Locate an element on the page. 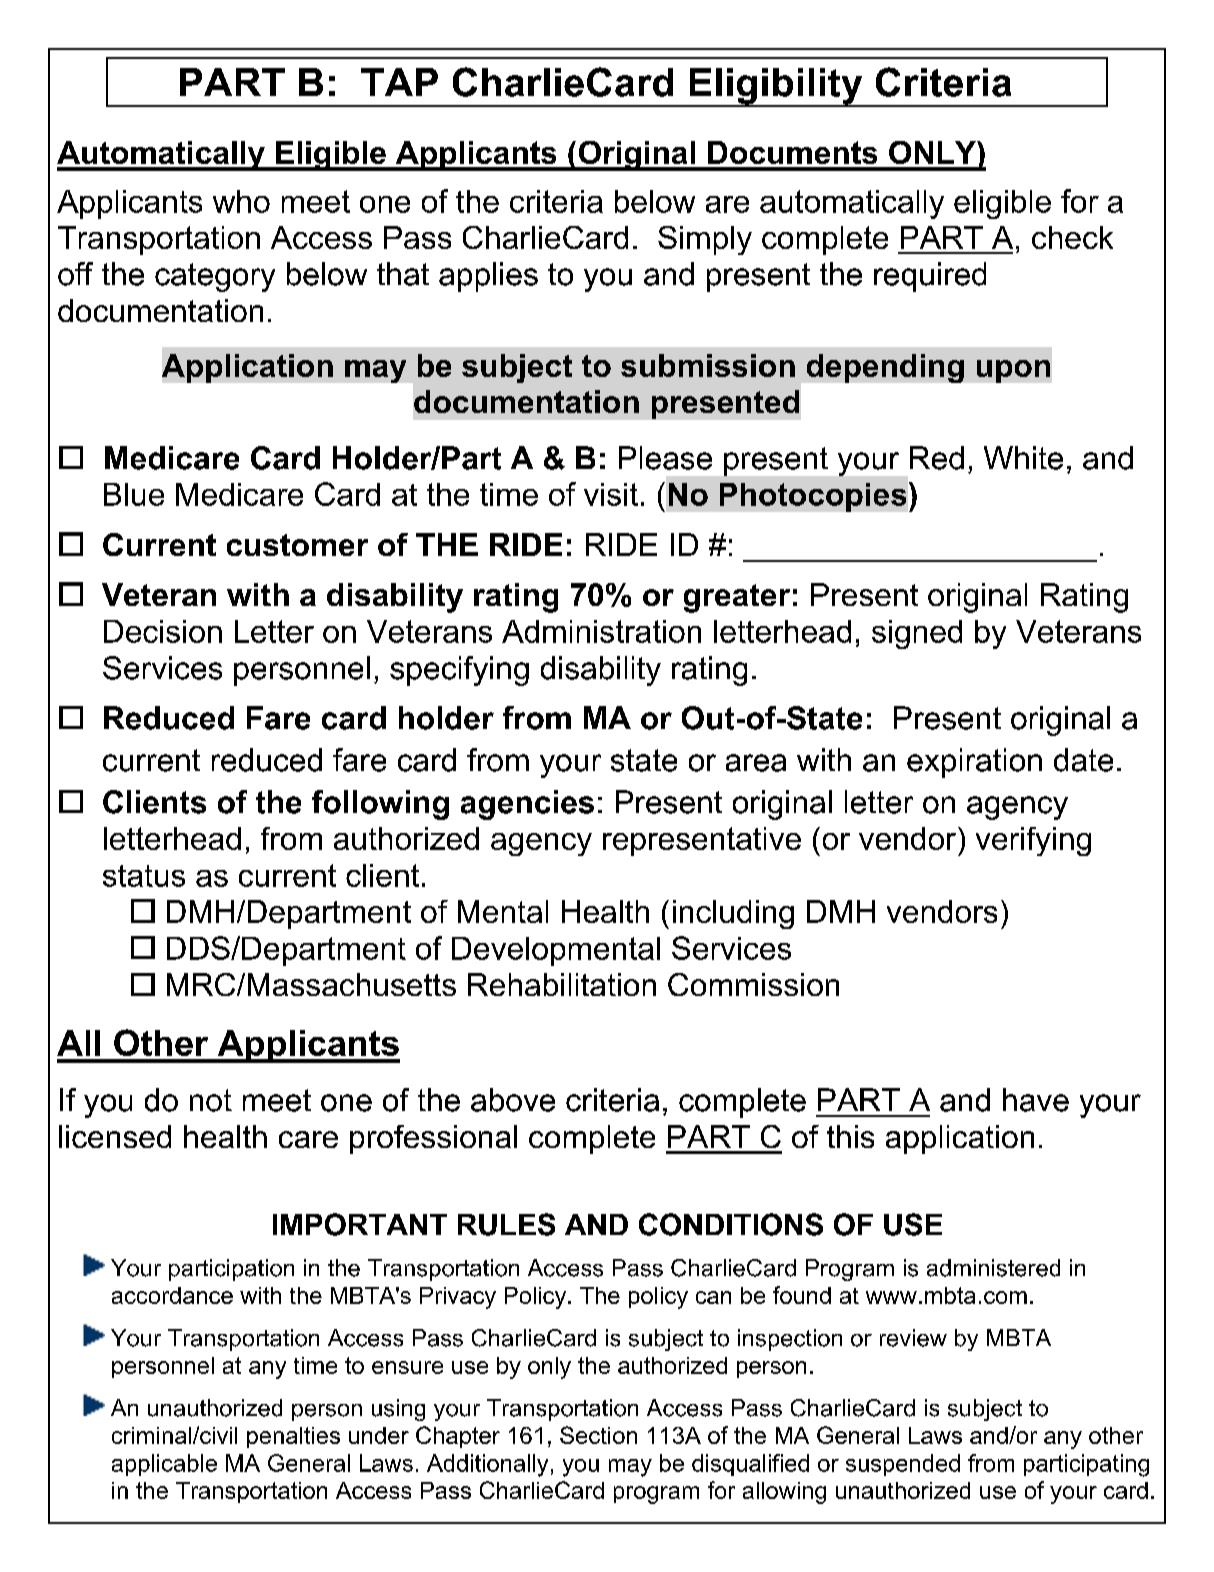  Eligibility is located at coordinates (776, 87).
